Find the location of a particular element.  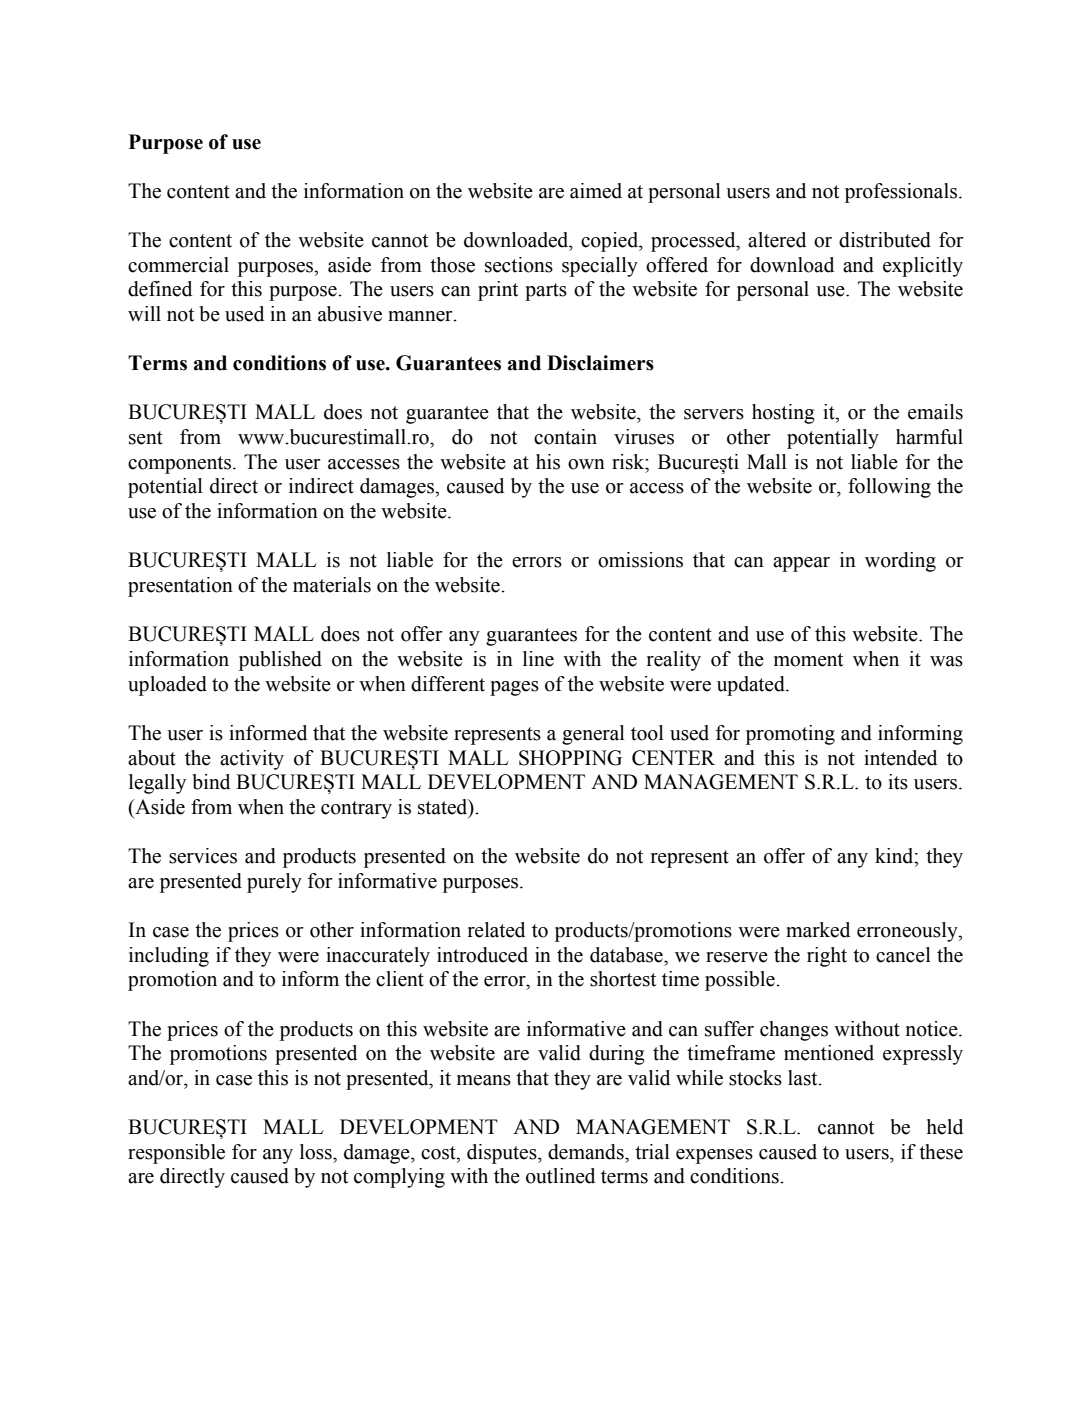

distributed is located at coordinates (885, 240).
